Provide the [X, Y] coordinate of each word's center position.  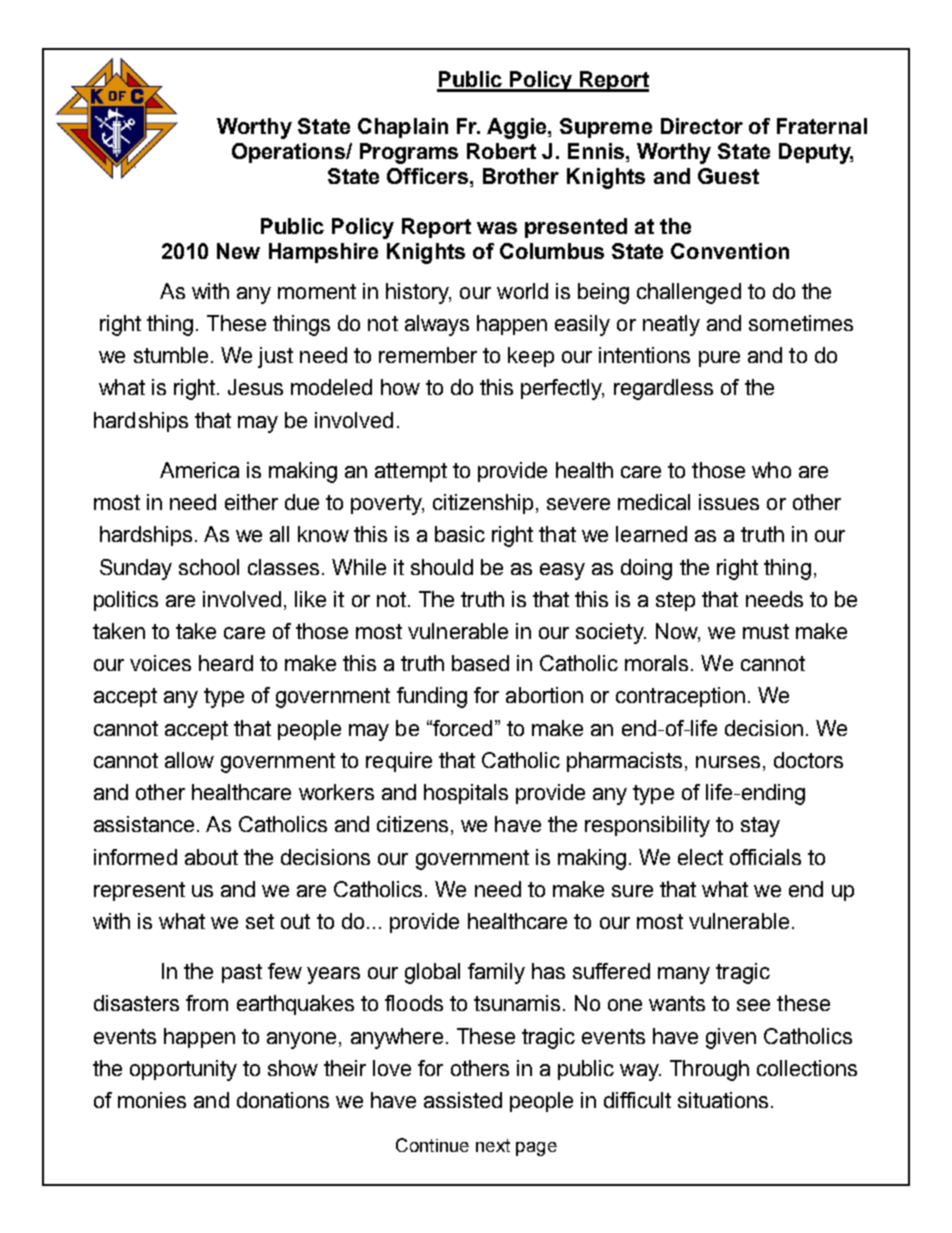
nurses [728, 762]
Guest [728, 176]
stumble [171, 355]
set [260, 921]
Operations [289, 153]
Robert [501, 151]
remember [428, 355]
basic [460, 534]
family [496, 973]
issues [729, 502]
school [209, 567]
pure [719, 359]
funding [432, 697]
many [684, 975]
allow [189, 760]
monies [152, 1100]
